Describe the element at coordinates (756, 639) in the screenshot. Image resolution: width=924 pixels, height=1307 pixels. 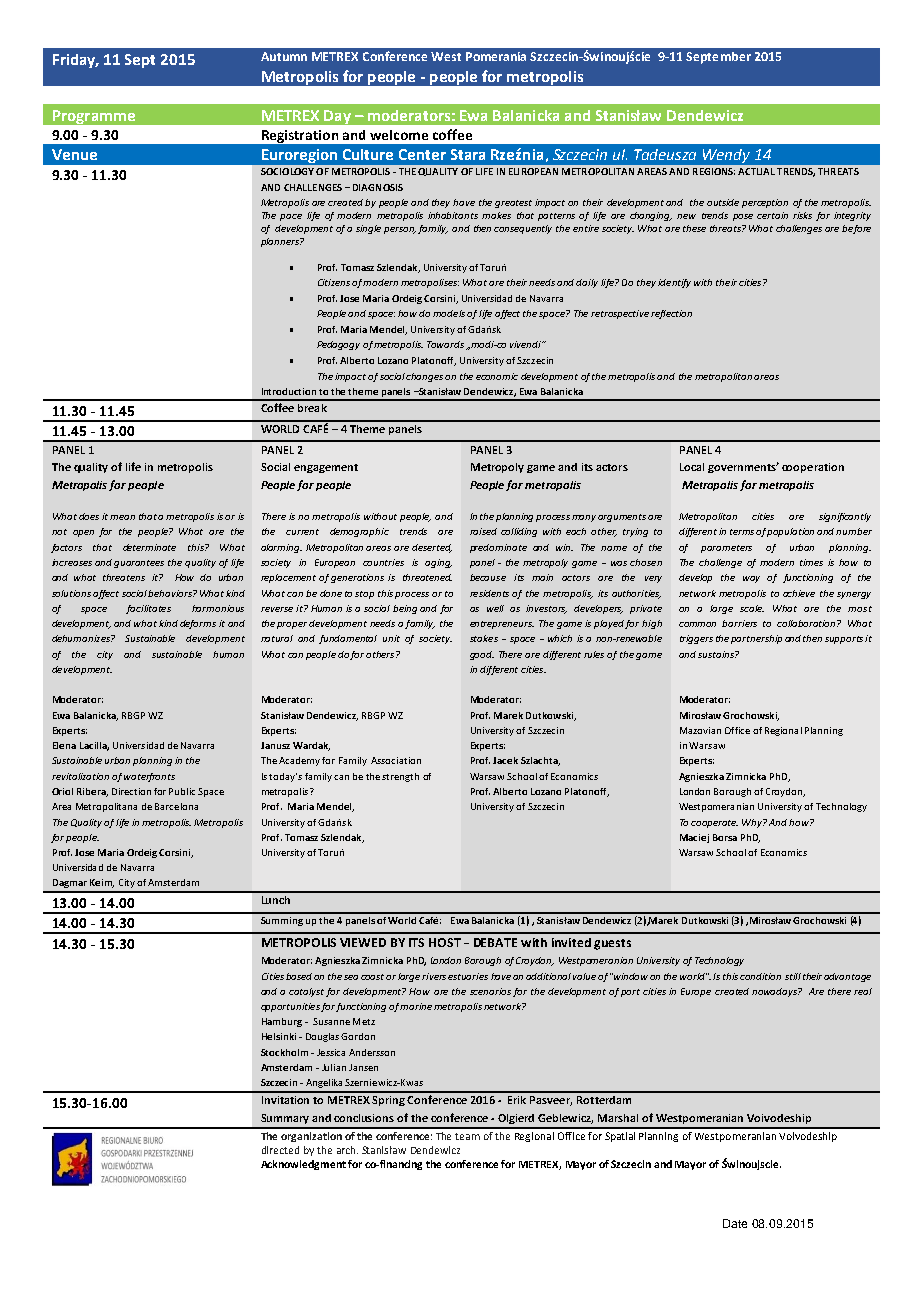
I see `partnership` at that location.
